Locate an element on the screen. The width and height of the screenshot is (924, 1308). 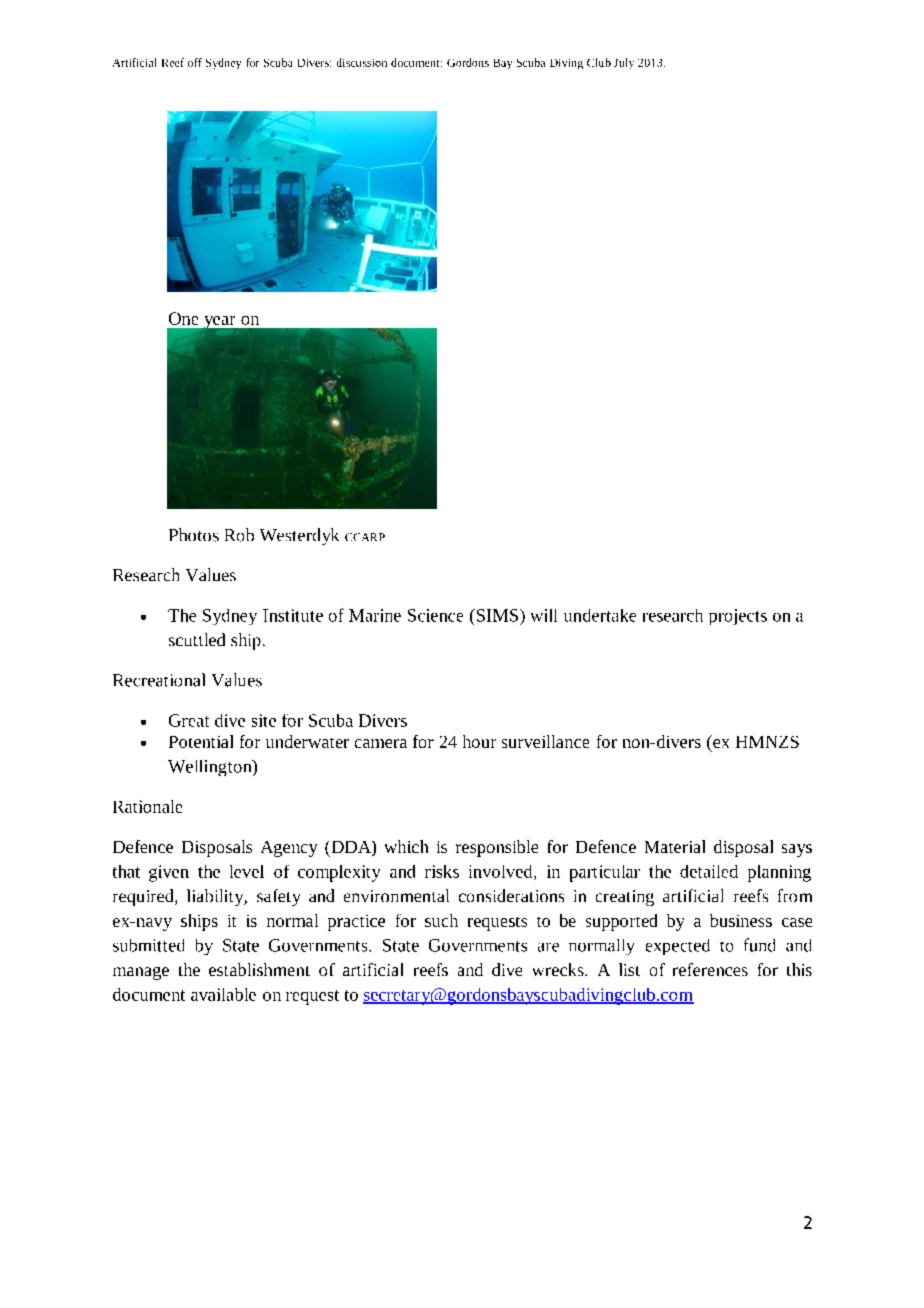
July is located at coordinates (624, 63).
